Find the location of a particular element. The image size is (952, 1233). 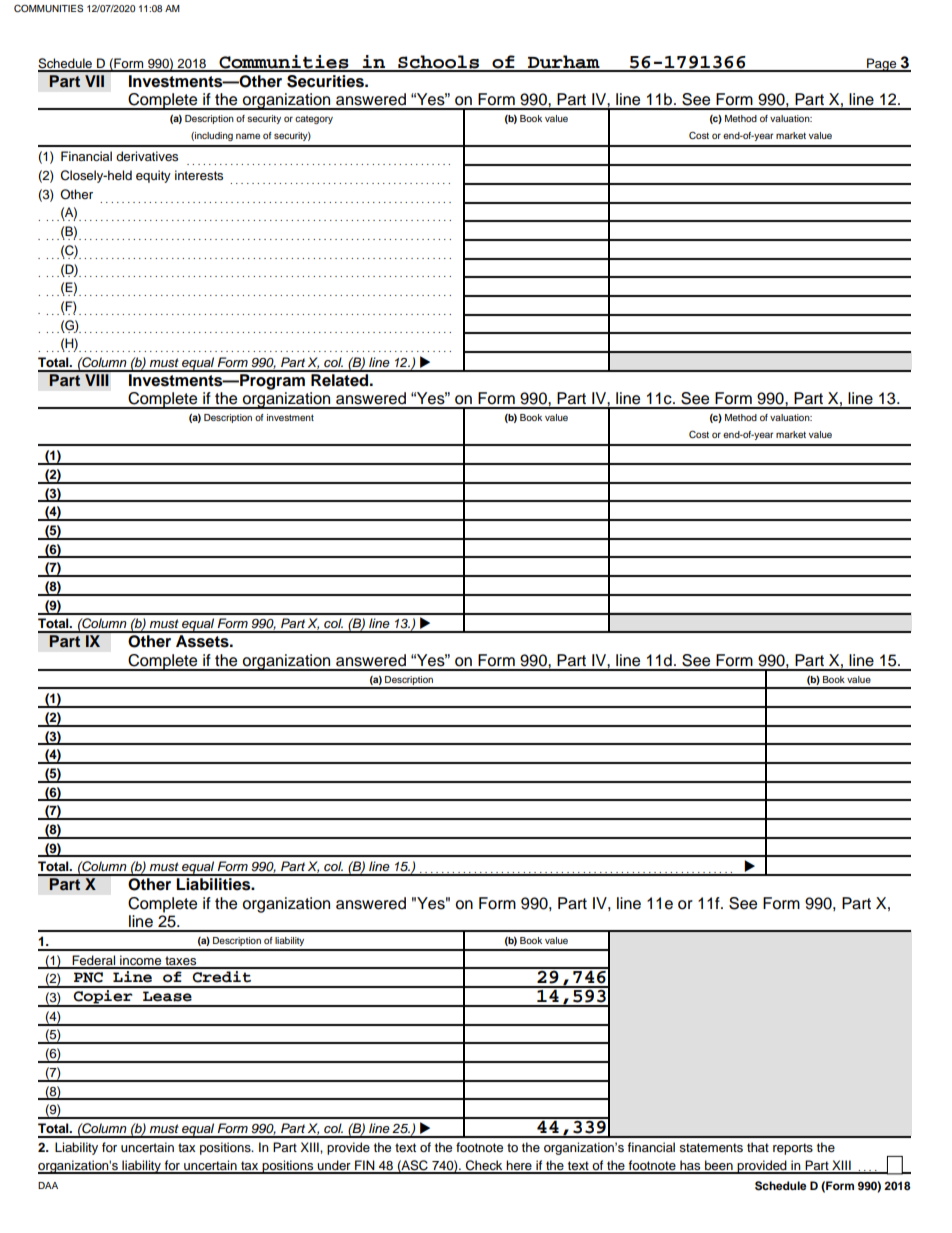

equity is located at coordinates (153, 176).
